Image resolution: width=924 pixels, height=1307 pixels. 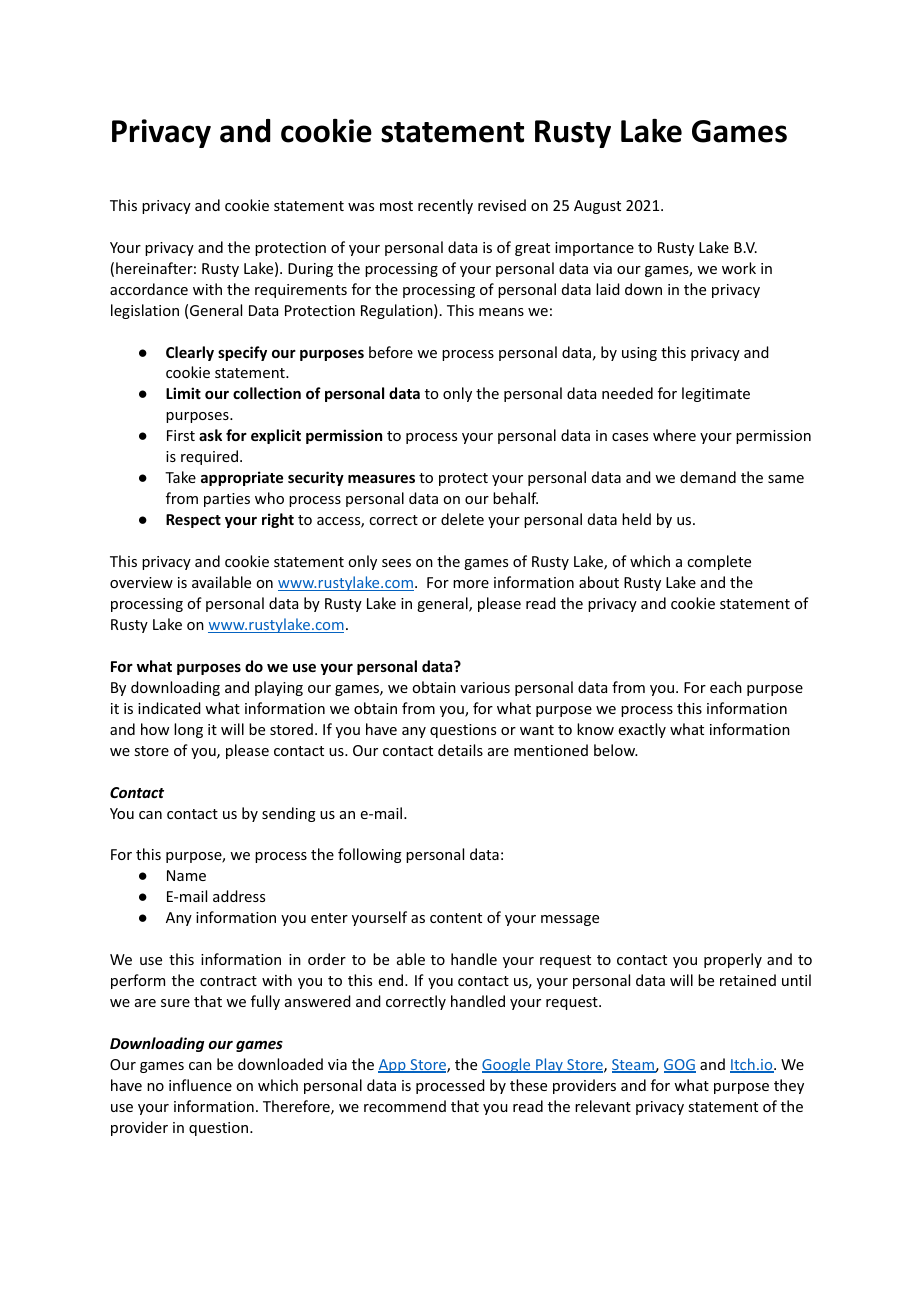 I want to click on accordance, so click(x=149, y=289).
